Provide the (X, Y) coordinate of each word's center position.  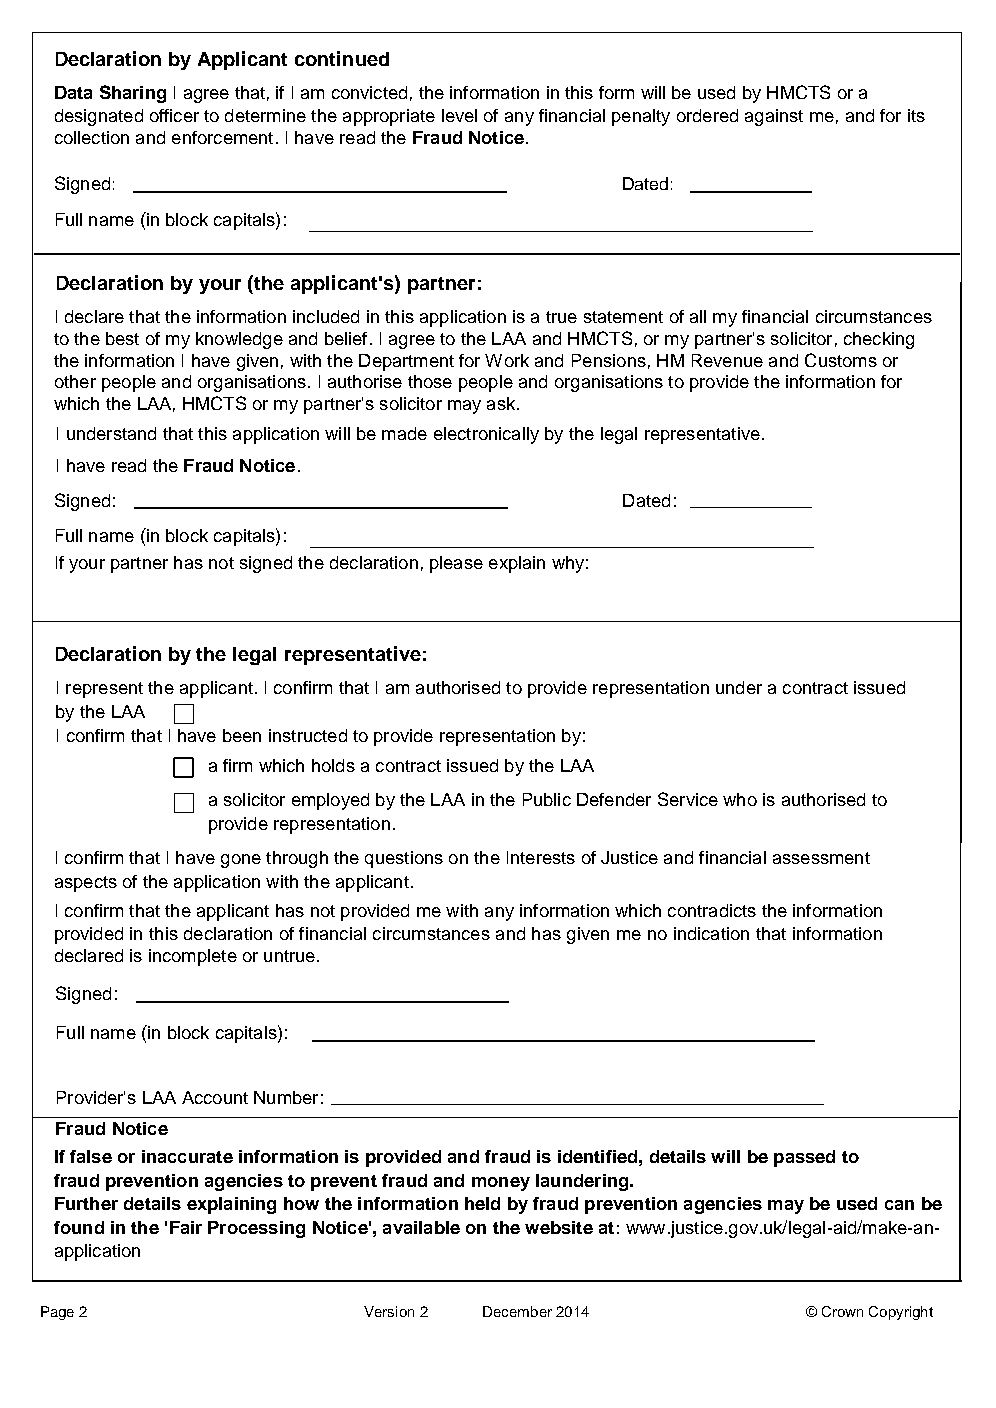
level (459, 115)
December (517, 1311)
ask (501, 403)
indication (711, 933)
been (242, 735)
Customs (841, 360)
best (122, 338)
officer (174, 115)
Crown (842, 1311)
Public (547, 799)
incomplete (193, 957)
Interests (541, 857)
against (774, 117)
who (740, 799)
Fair (186, 1227)
